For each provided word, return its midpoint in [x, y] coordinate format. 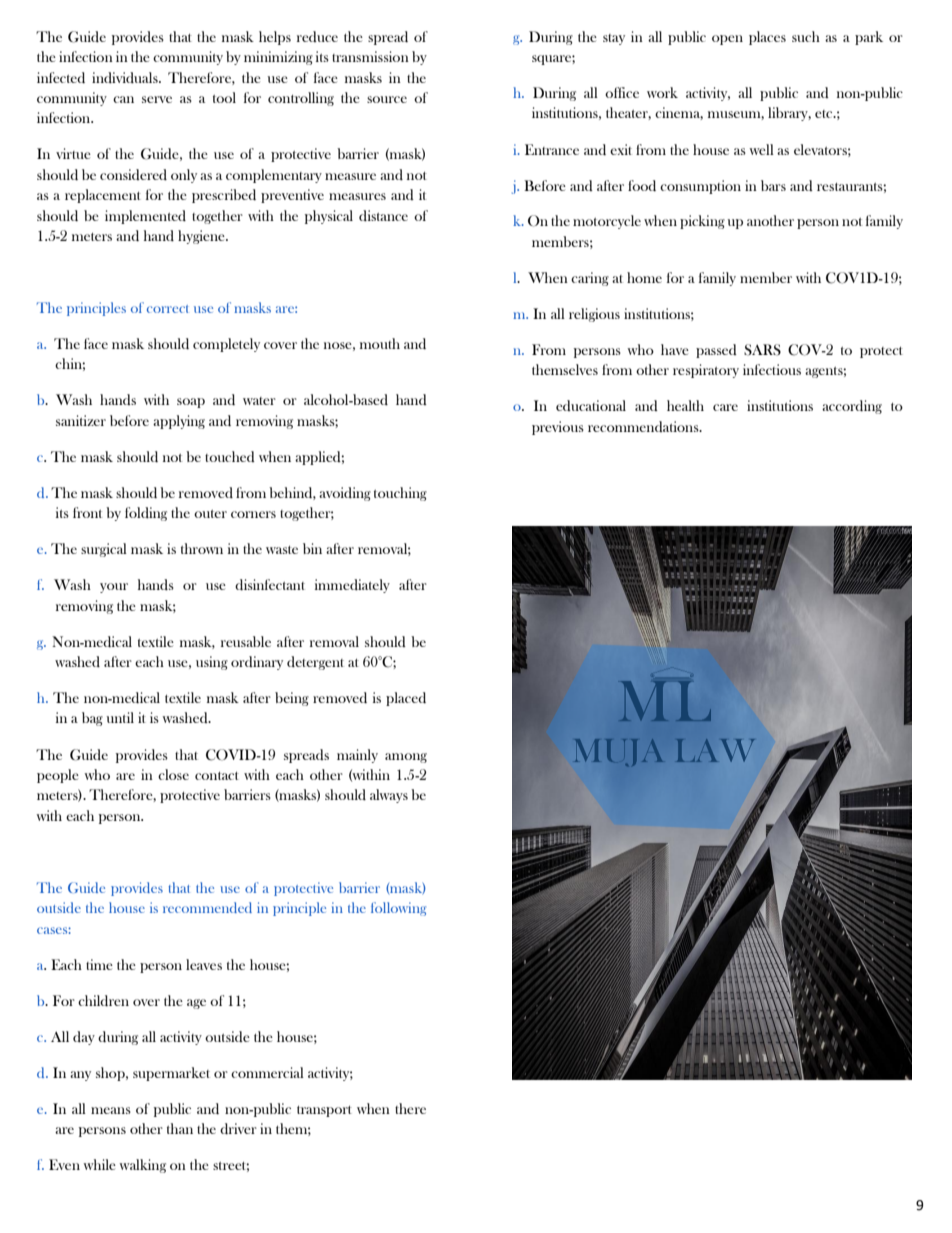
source [387, 99]
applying [179, 422]
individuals [126, 77]
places [767, 38]
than [180, 1128]
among [406, 758]
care [725, 407]
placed [406, 699]
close [173, 774]
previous [558, 428]
